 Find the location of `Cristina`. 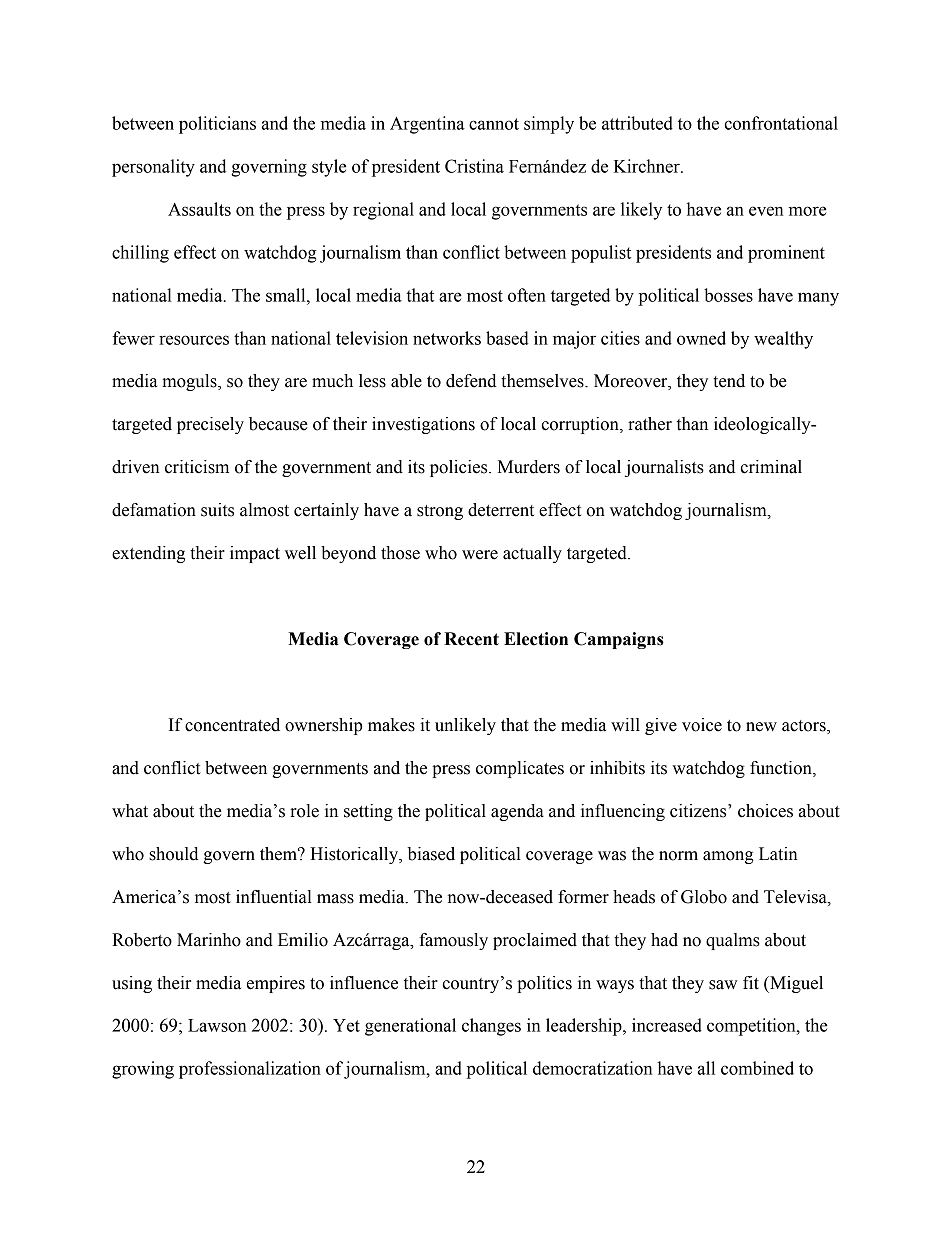

Cristina is located at coordinates (474, 166).
